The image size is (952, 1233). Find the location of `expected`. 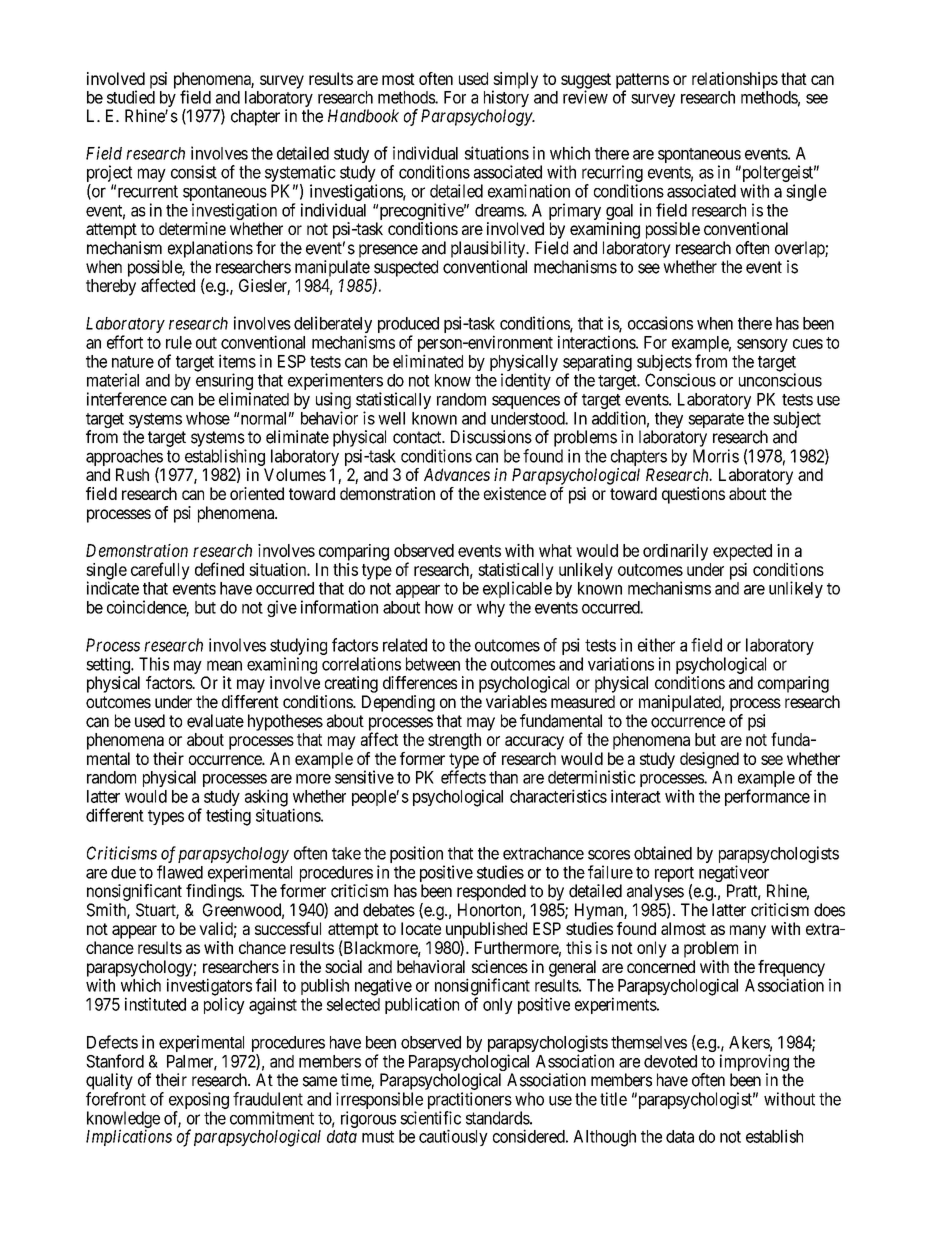

expected is located at coordinates (742, 552).
